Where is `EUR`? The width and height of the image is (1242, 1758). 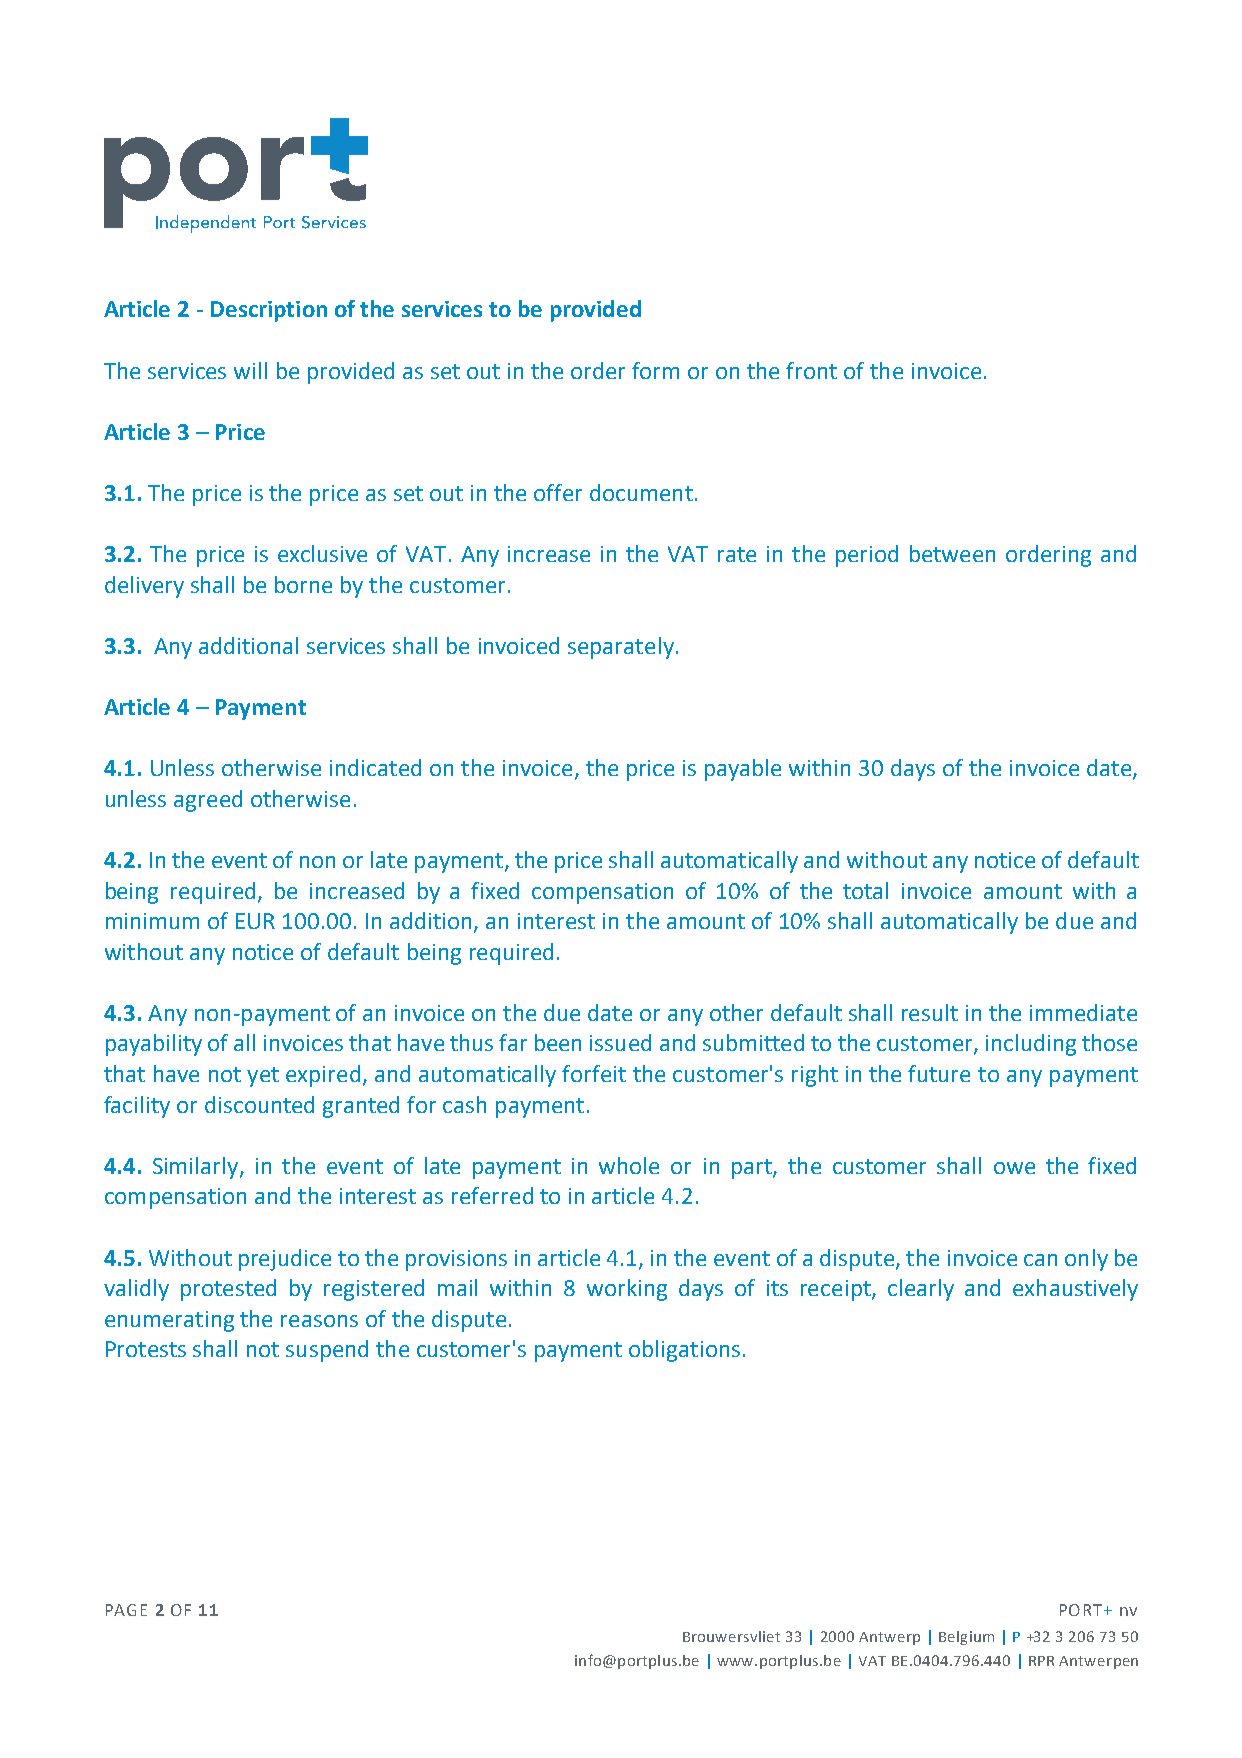 EUR is located at coordinates (255, 921).
